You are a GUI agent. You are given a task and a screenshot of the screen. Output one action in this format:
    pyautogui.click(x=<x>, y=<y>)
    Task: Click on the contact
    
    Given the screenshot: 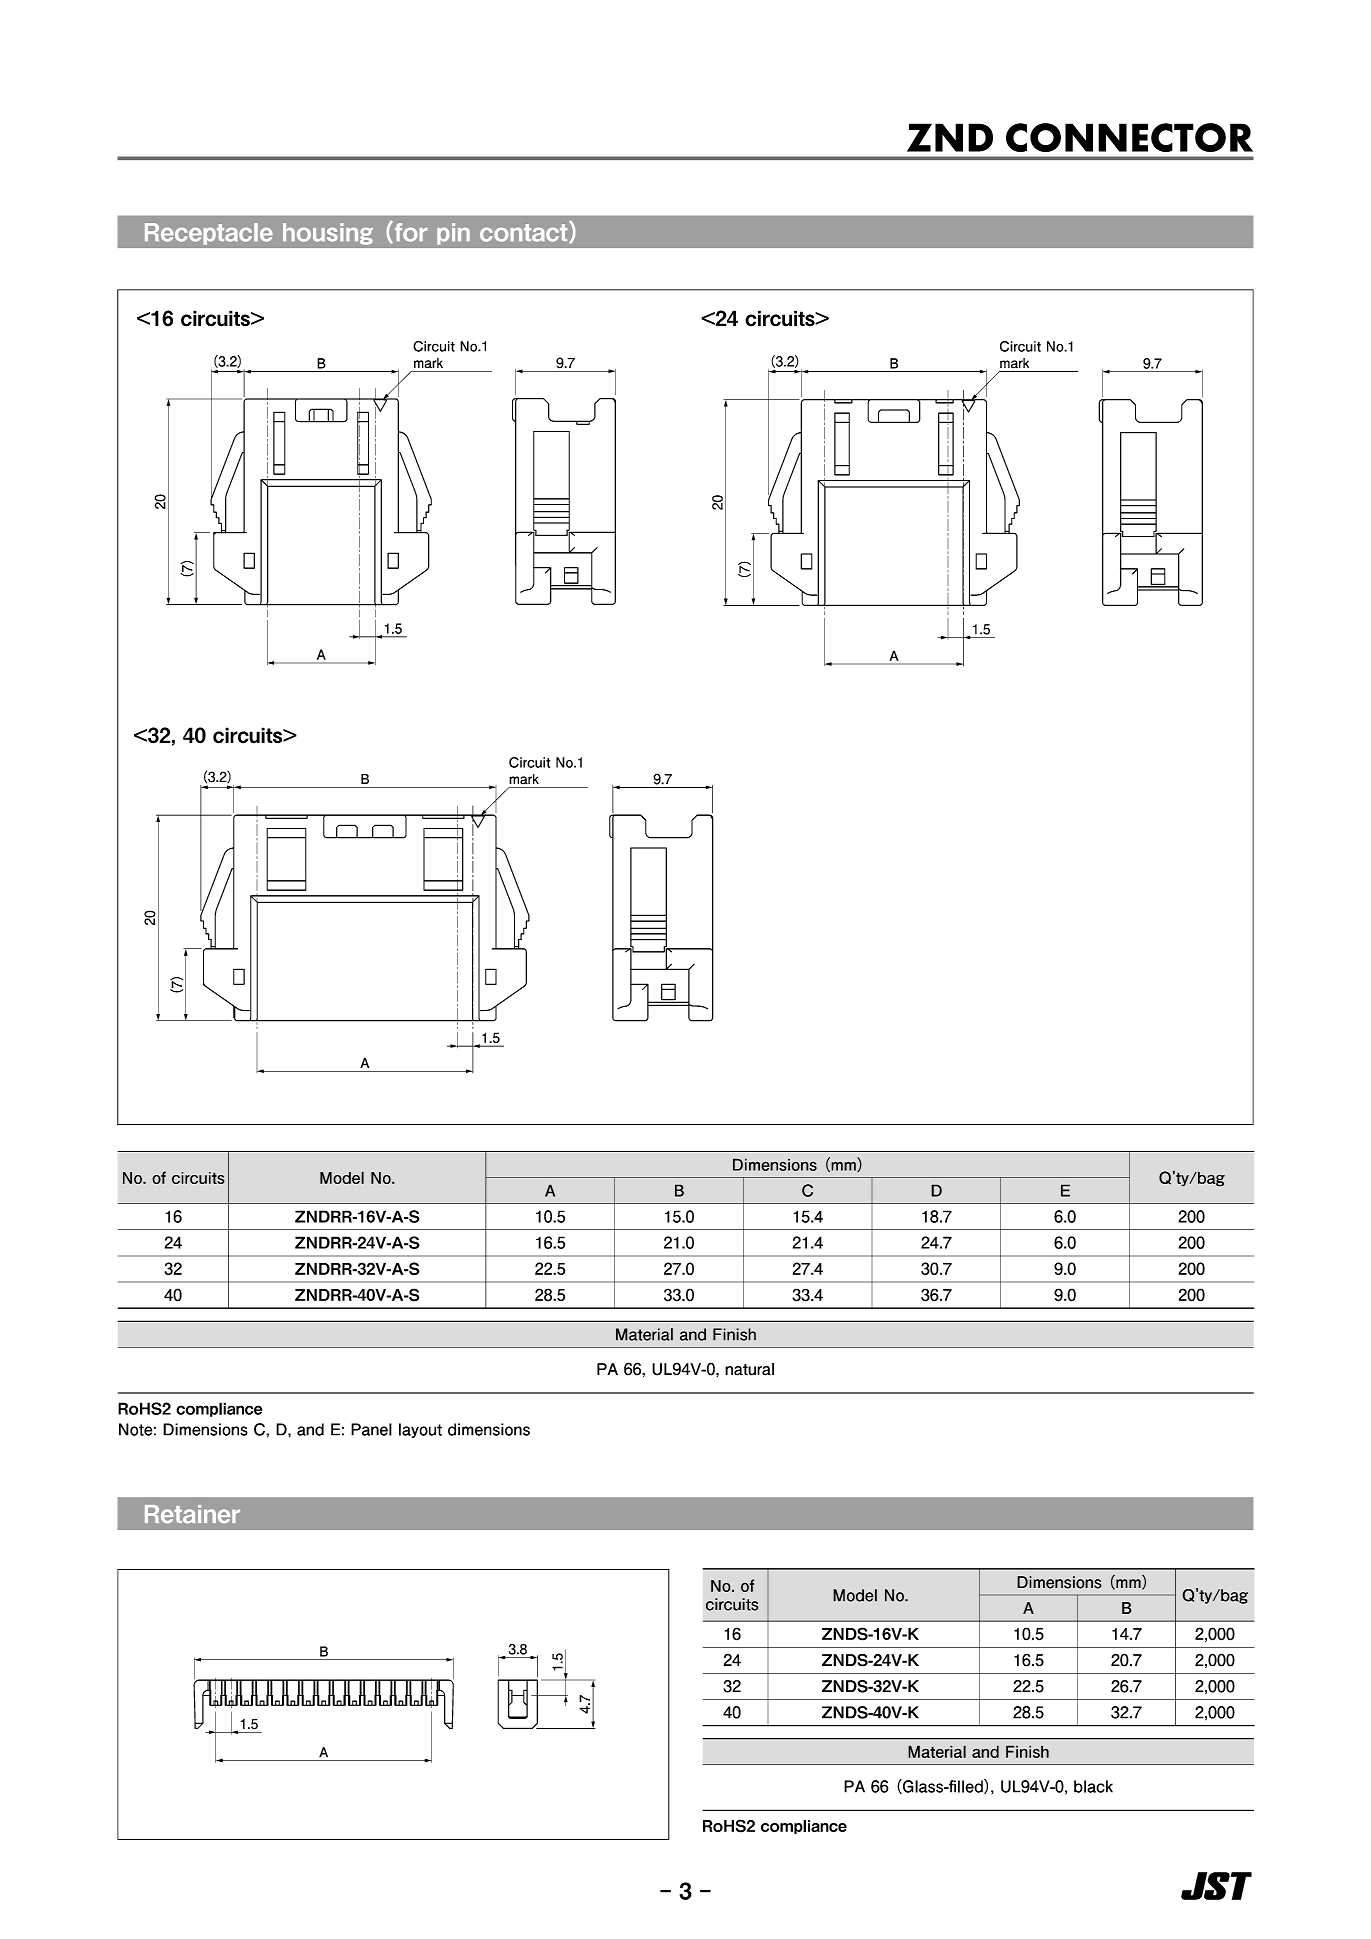 What is the action you would take?
    pyautogui.click(x=525, y=232)
